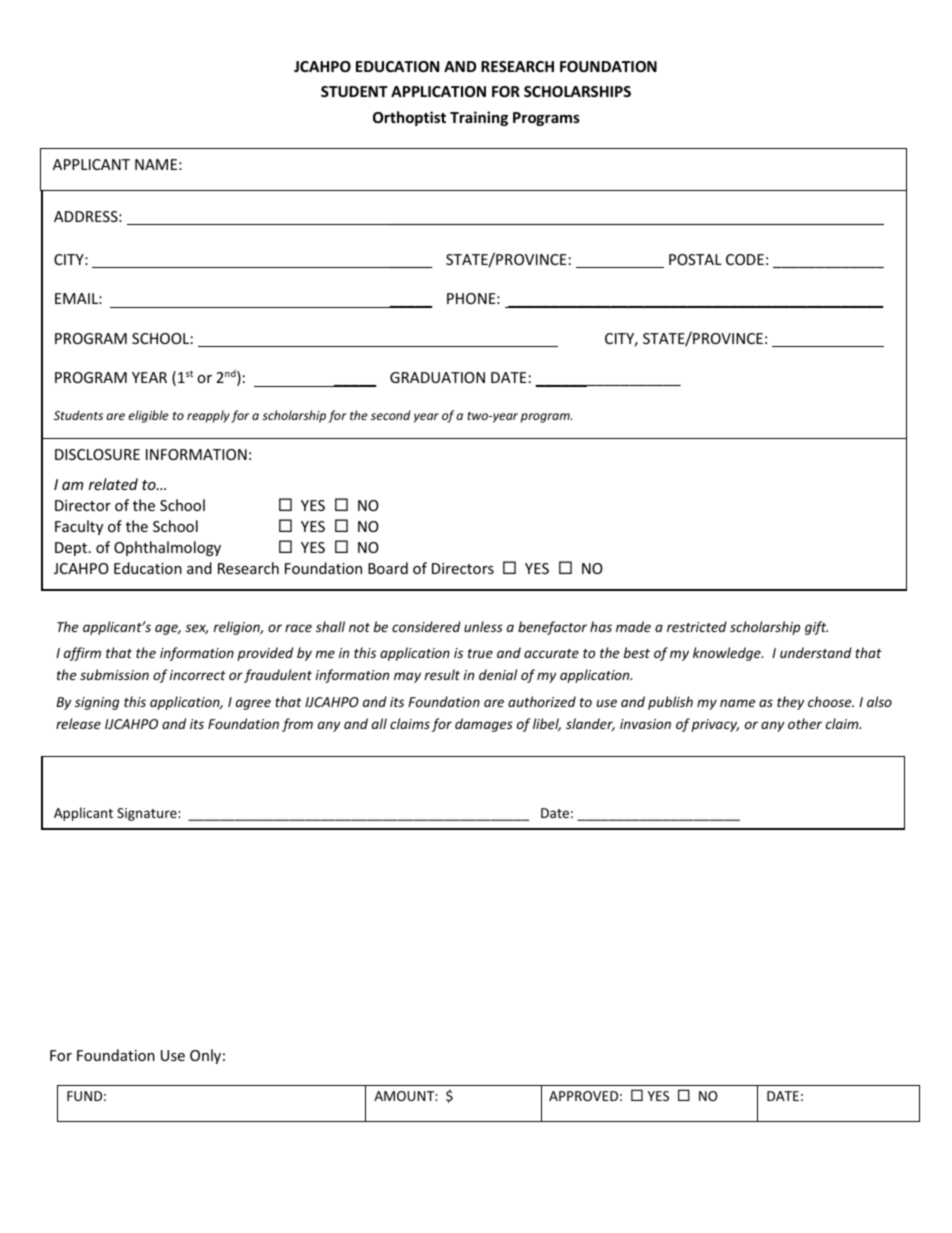 This screenshot has height=1233, width=952. I want to click on Board, so click(388, 568).
